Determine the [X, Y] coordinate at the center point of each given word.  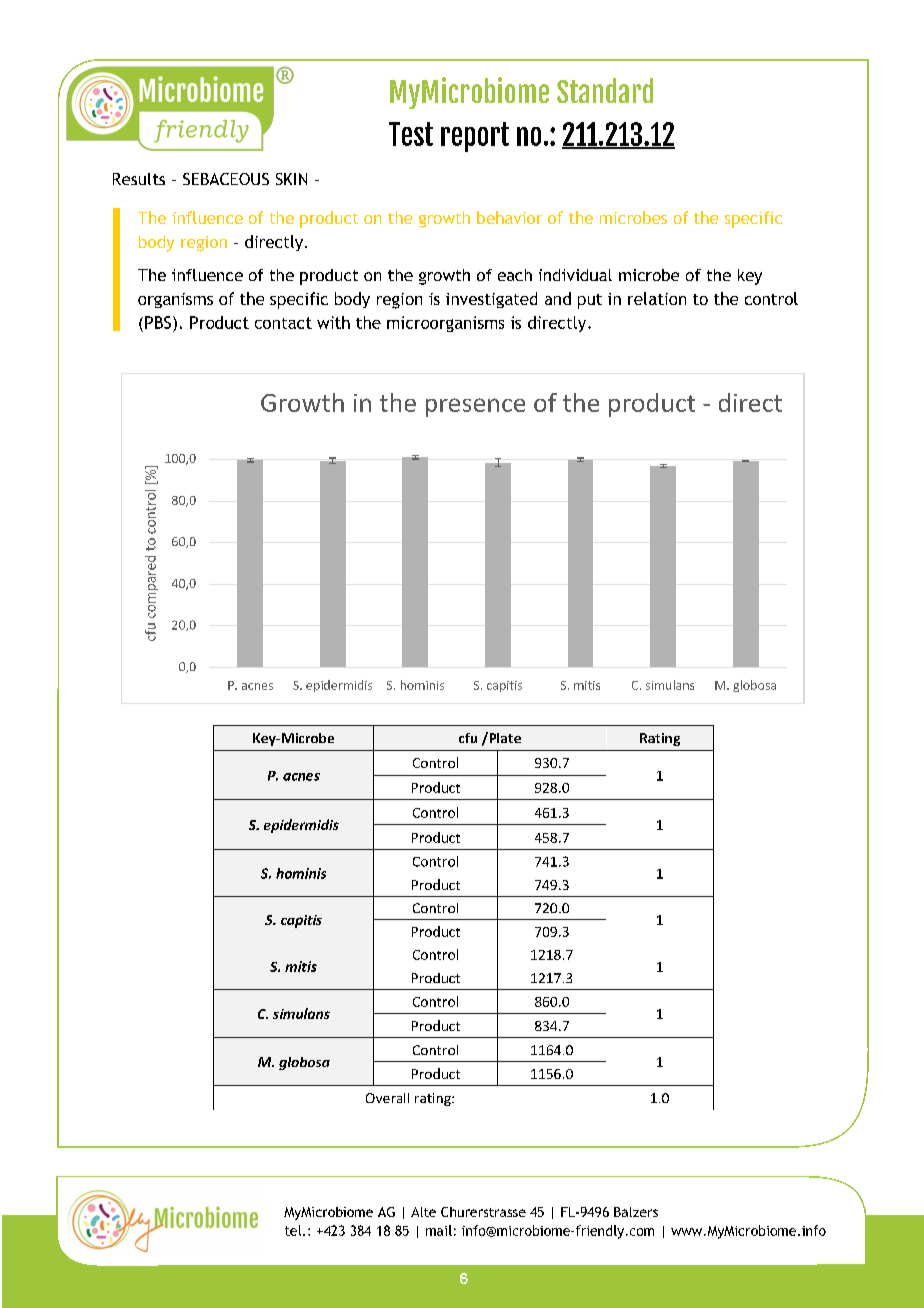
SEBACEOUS [226, 179]
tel [294, 1230]
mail [439, 1230]
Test [411, 134]
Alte [423, 1212]
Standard [605, 90]
